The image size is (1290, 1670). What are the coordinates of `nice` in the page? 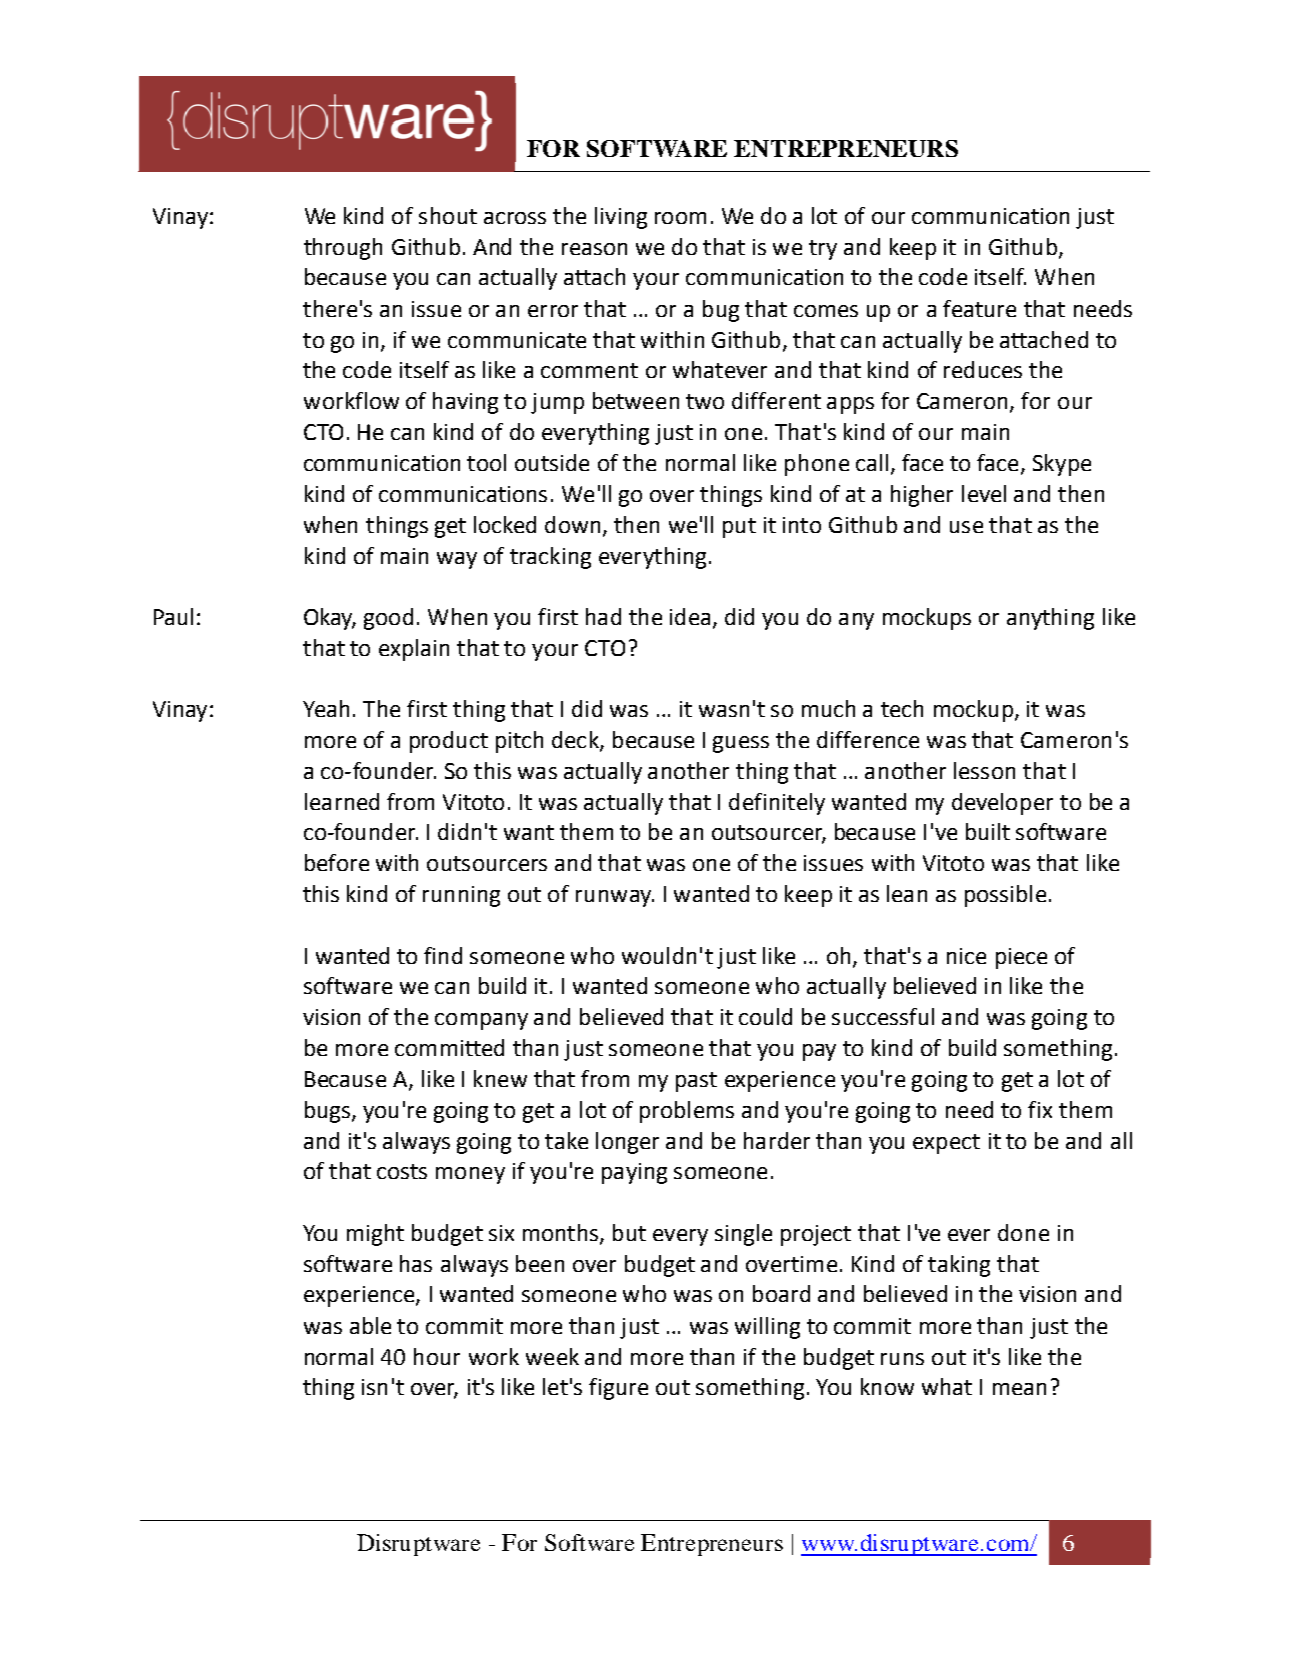 It's located at (966, 956).
